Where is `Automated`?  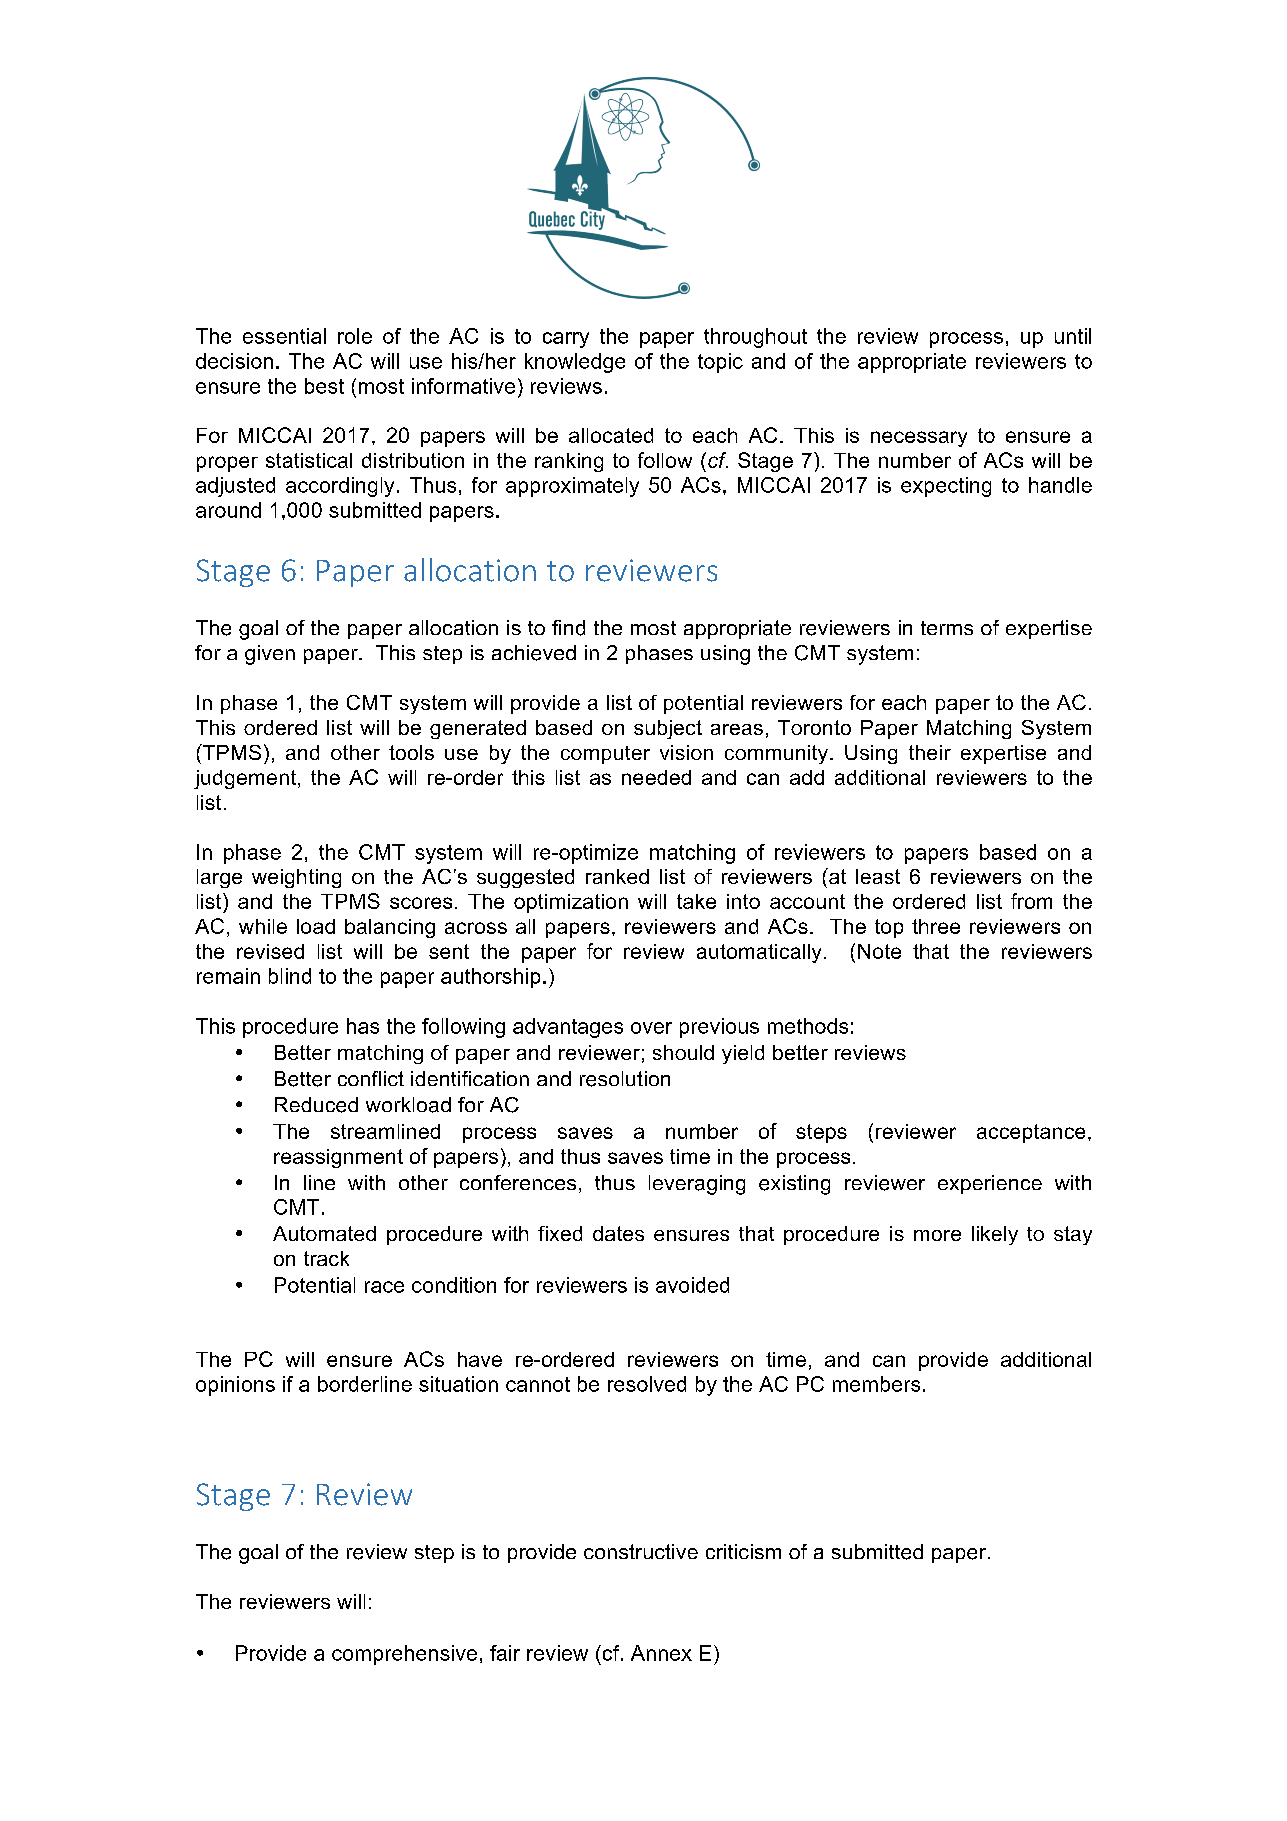 Automated is located at coordinates (324, 1233).
